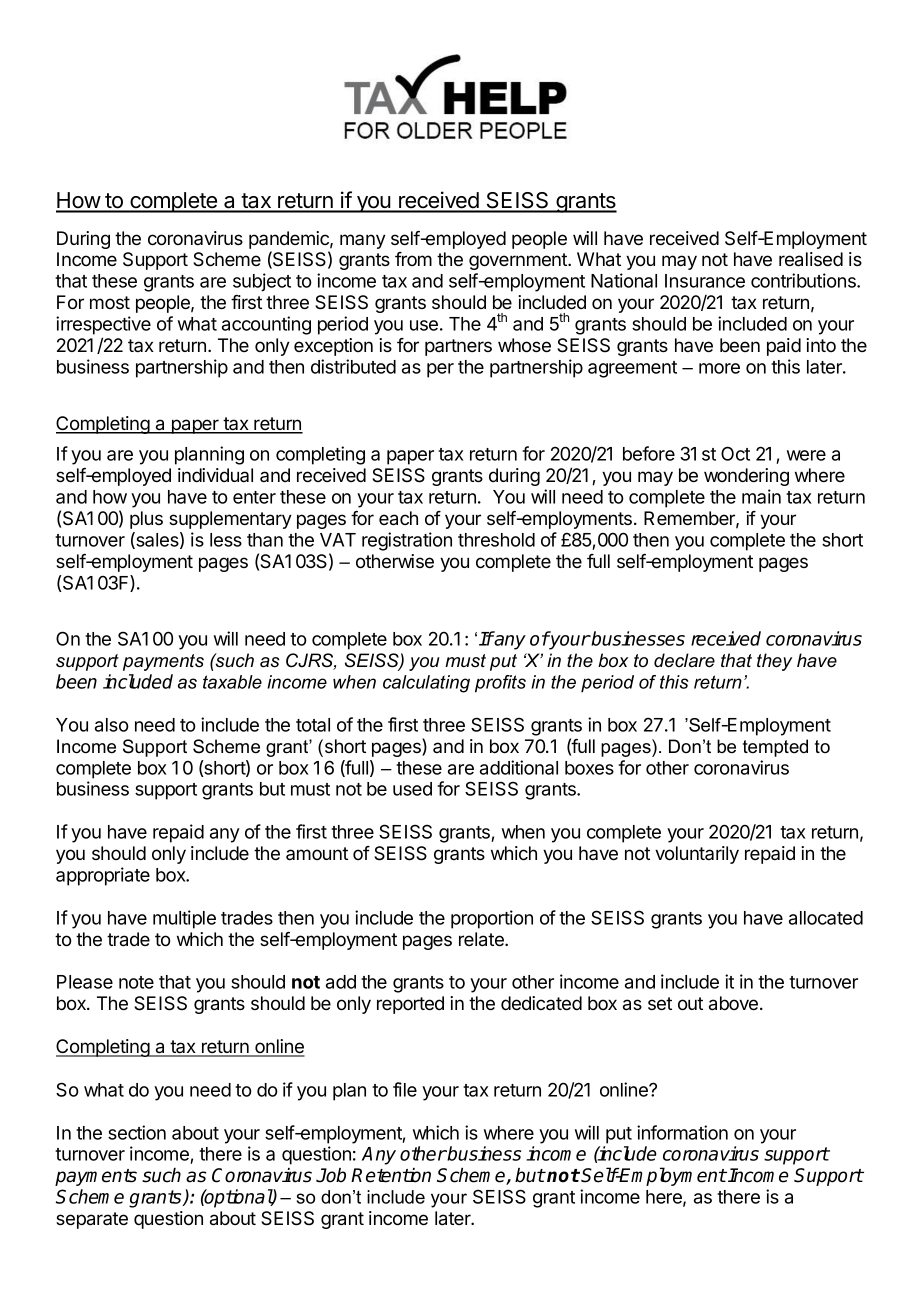  Describe the element at coordinates (426, 684) in the screenshot. I see `calculating` at that location.
